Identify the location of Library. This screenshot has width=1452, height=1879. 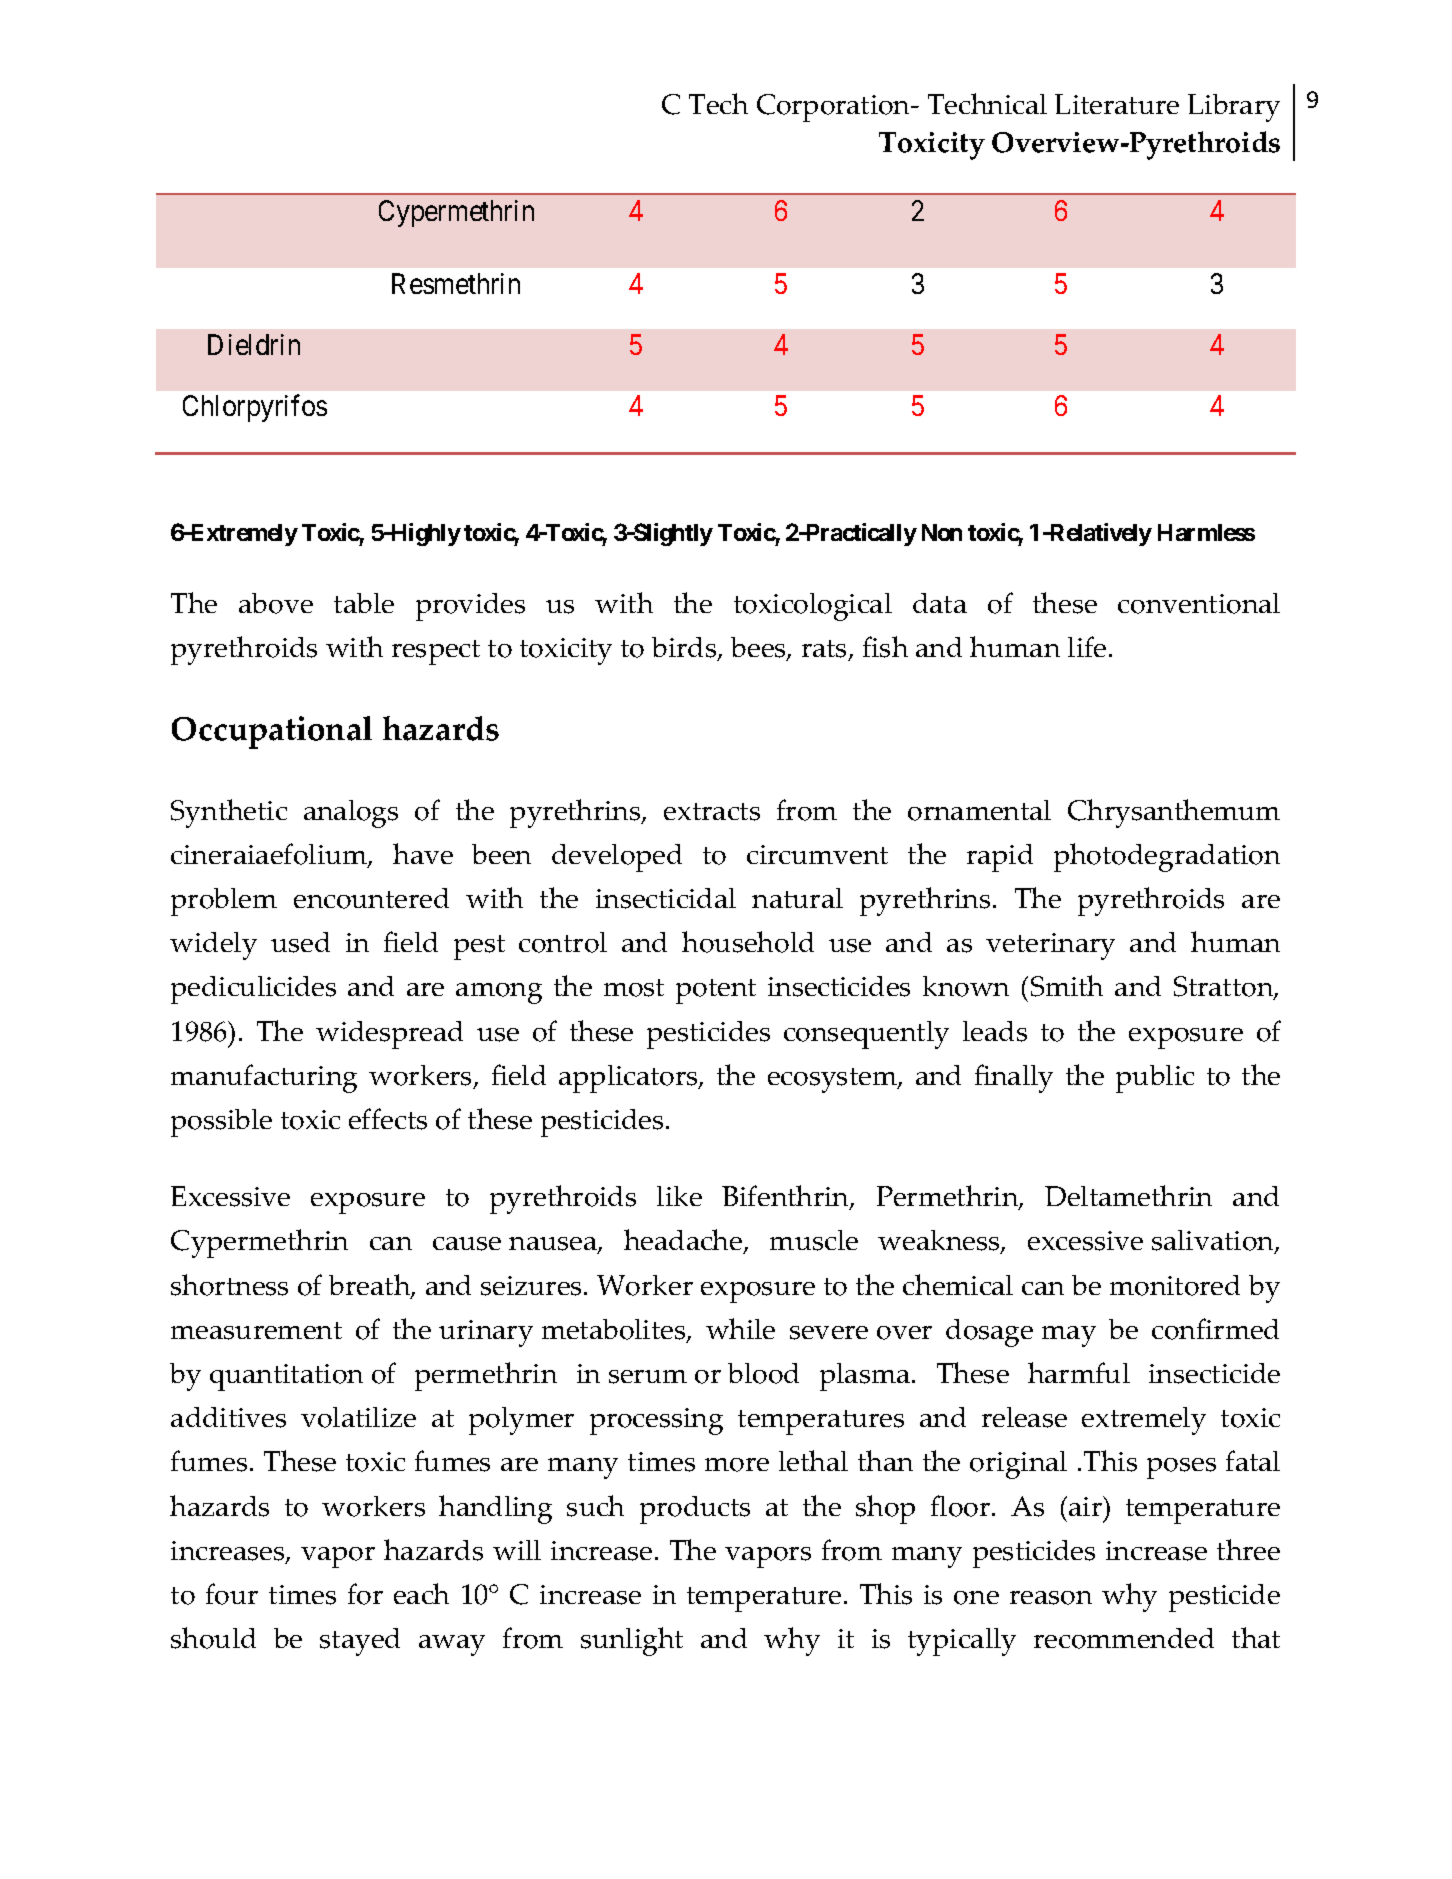
(1234, 108).
